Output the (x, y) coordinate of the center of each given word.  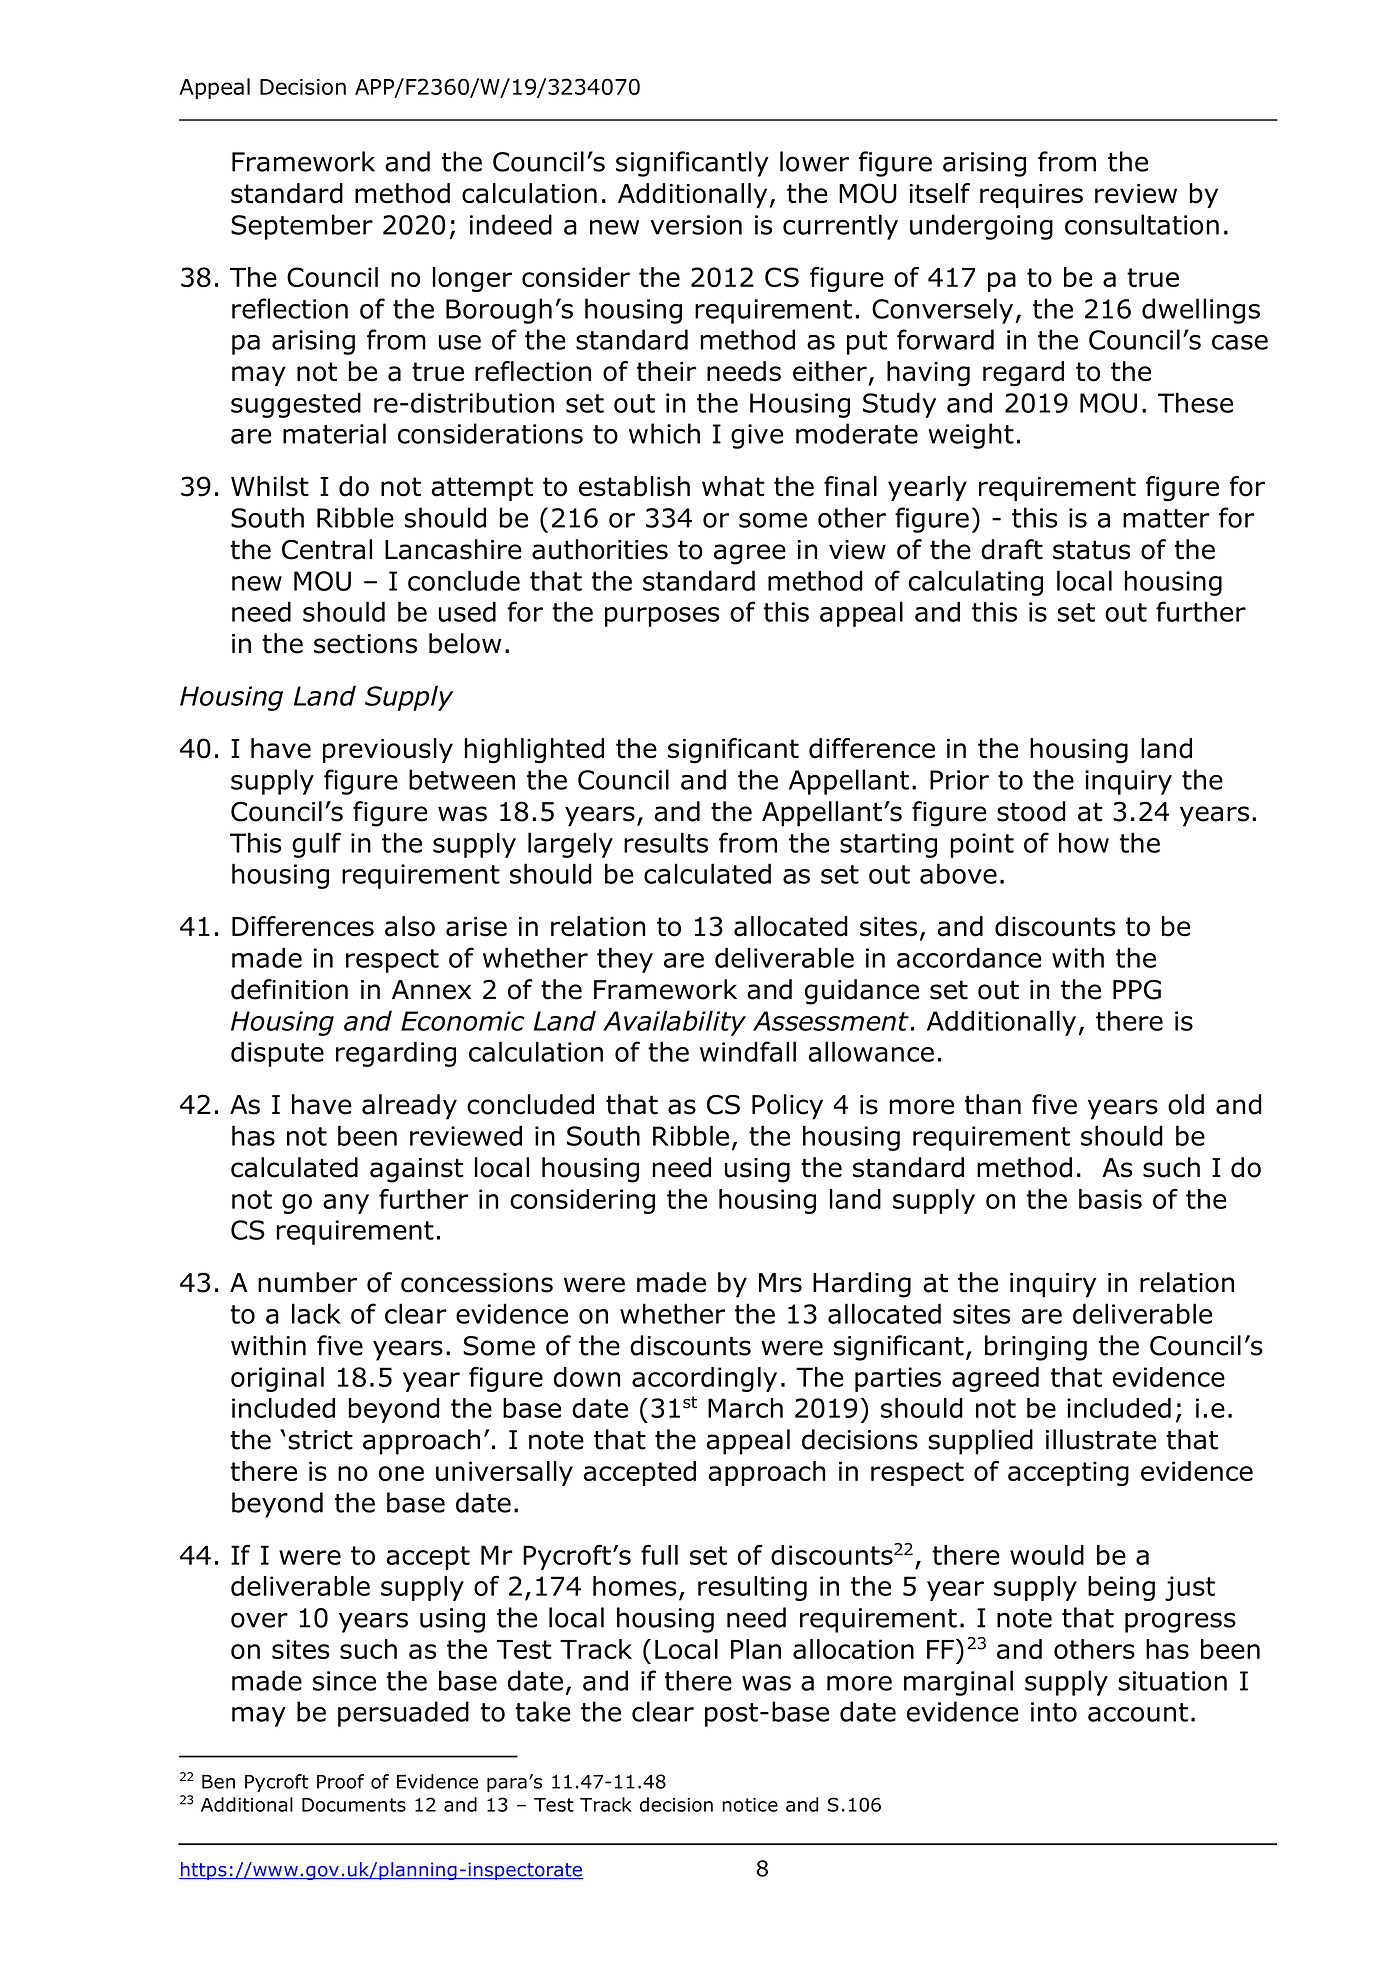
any (346, 1204)
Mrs (780, 1283)
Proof (340, 1781)
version (696, 225)
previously (388, 750)
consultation (1142, 224)
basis (1110, 1199)
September (302, 227)
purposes (662, 617)
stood (1031, 811)
